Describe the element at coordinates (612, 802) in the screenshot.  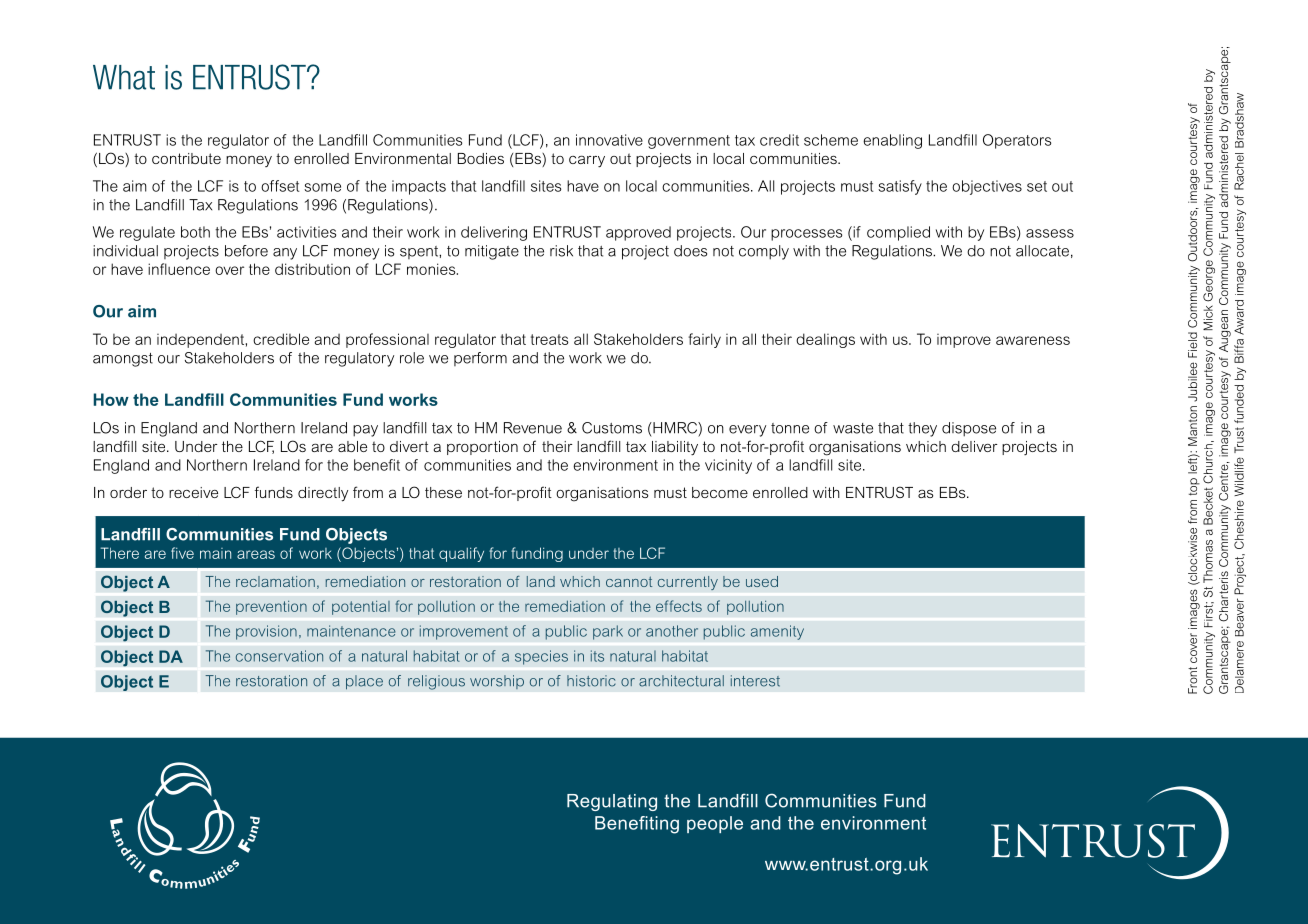
I see `Regulating` at that location.
